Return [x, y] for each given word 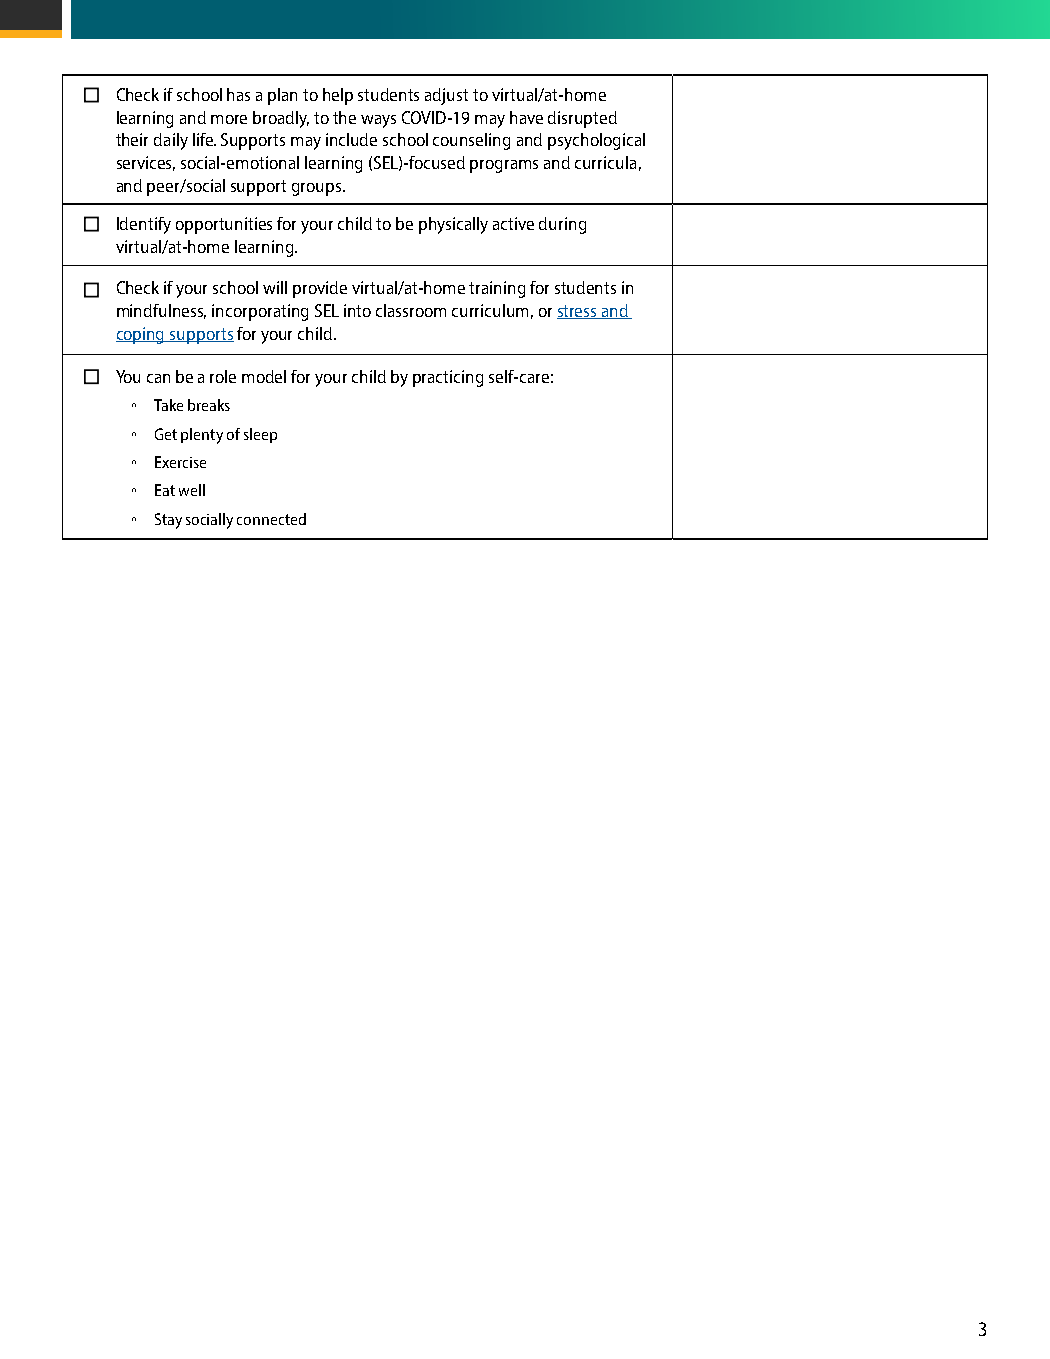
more [229, 119]
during [562, 225]
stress [578, 312]
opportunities [224, 225]
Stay [168, 521]
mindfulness [161, 311]
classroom [411, 310]
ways [378, 121]
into [357, 310]
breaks [209, 405]
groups [318, 189]
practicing [448, 378]
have [526, 117]
